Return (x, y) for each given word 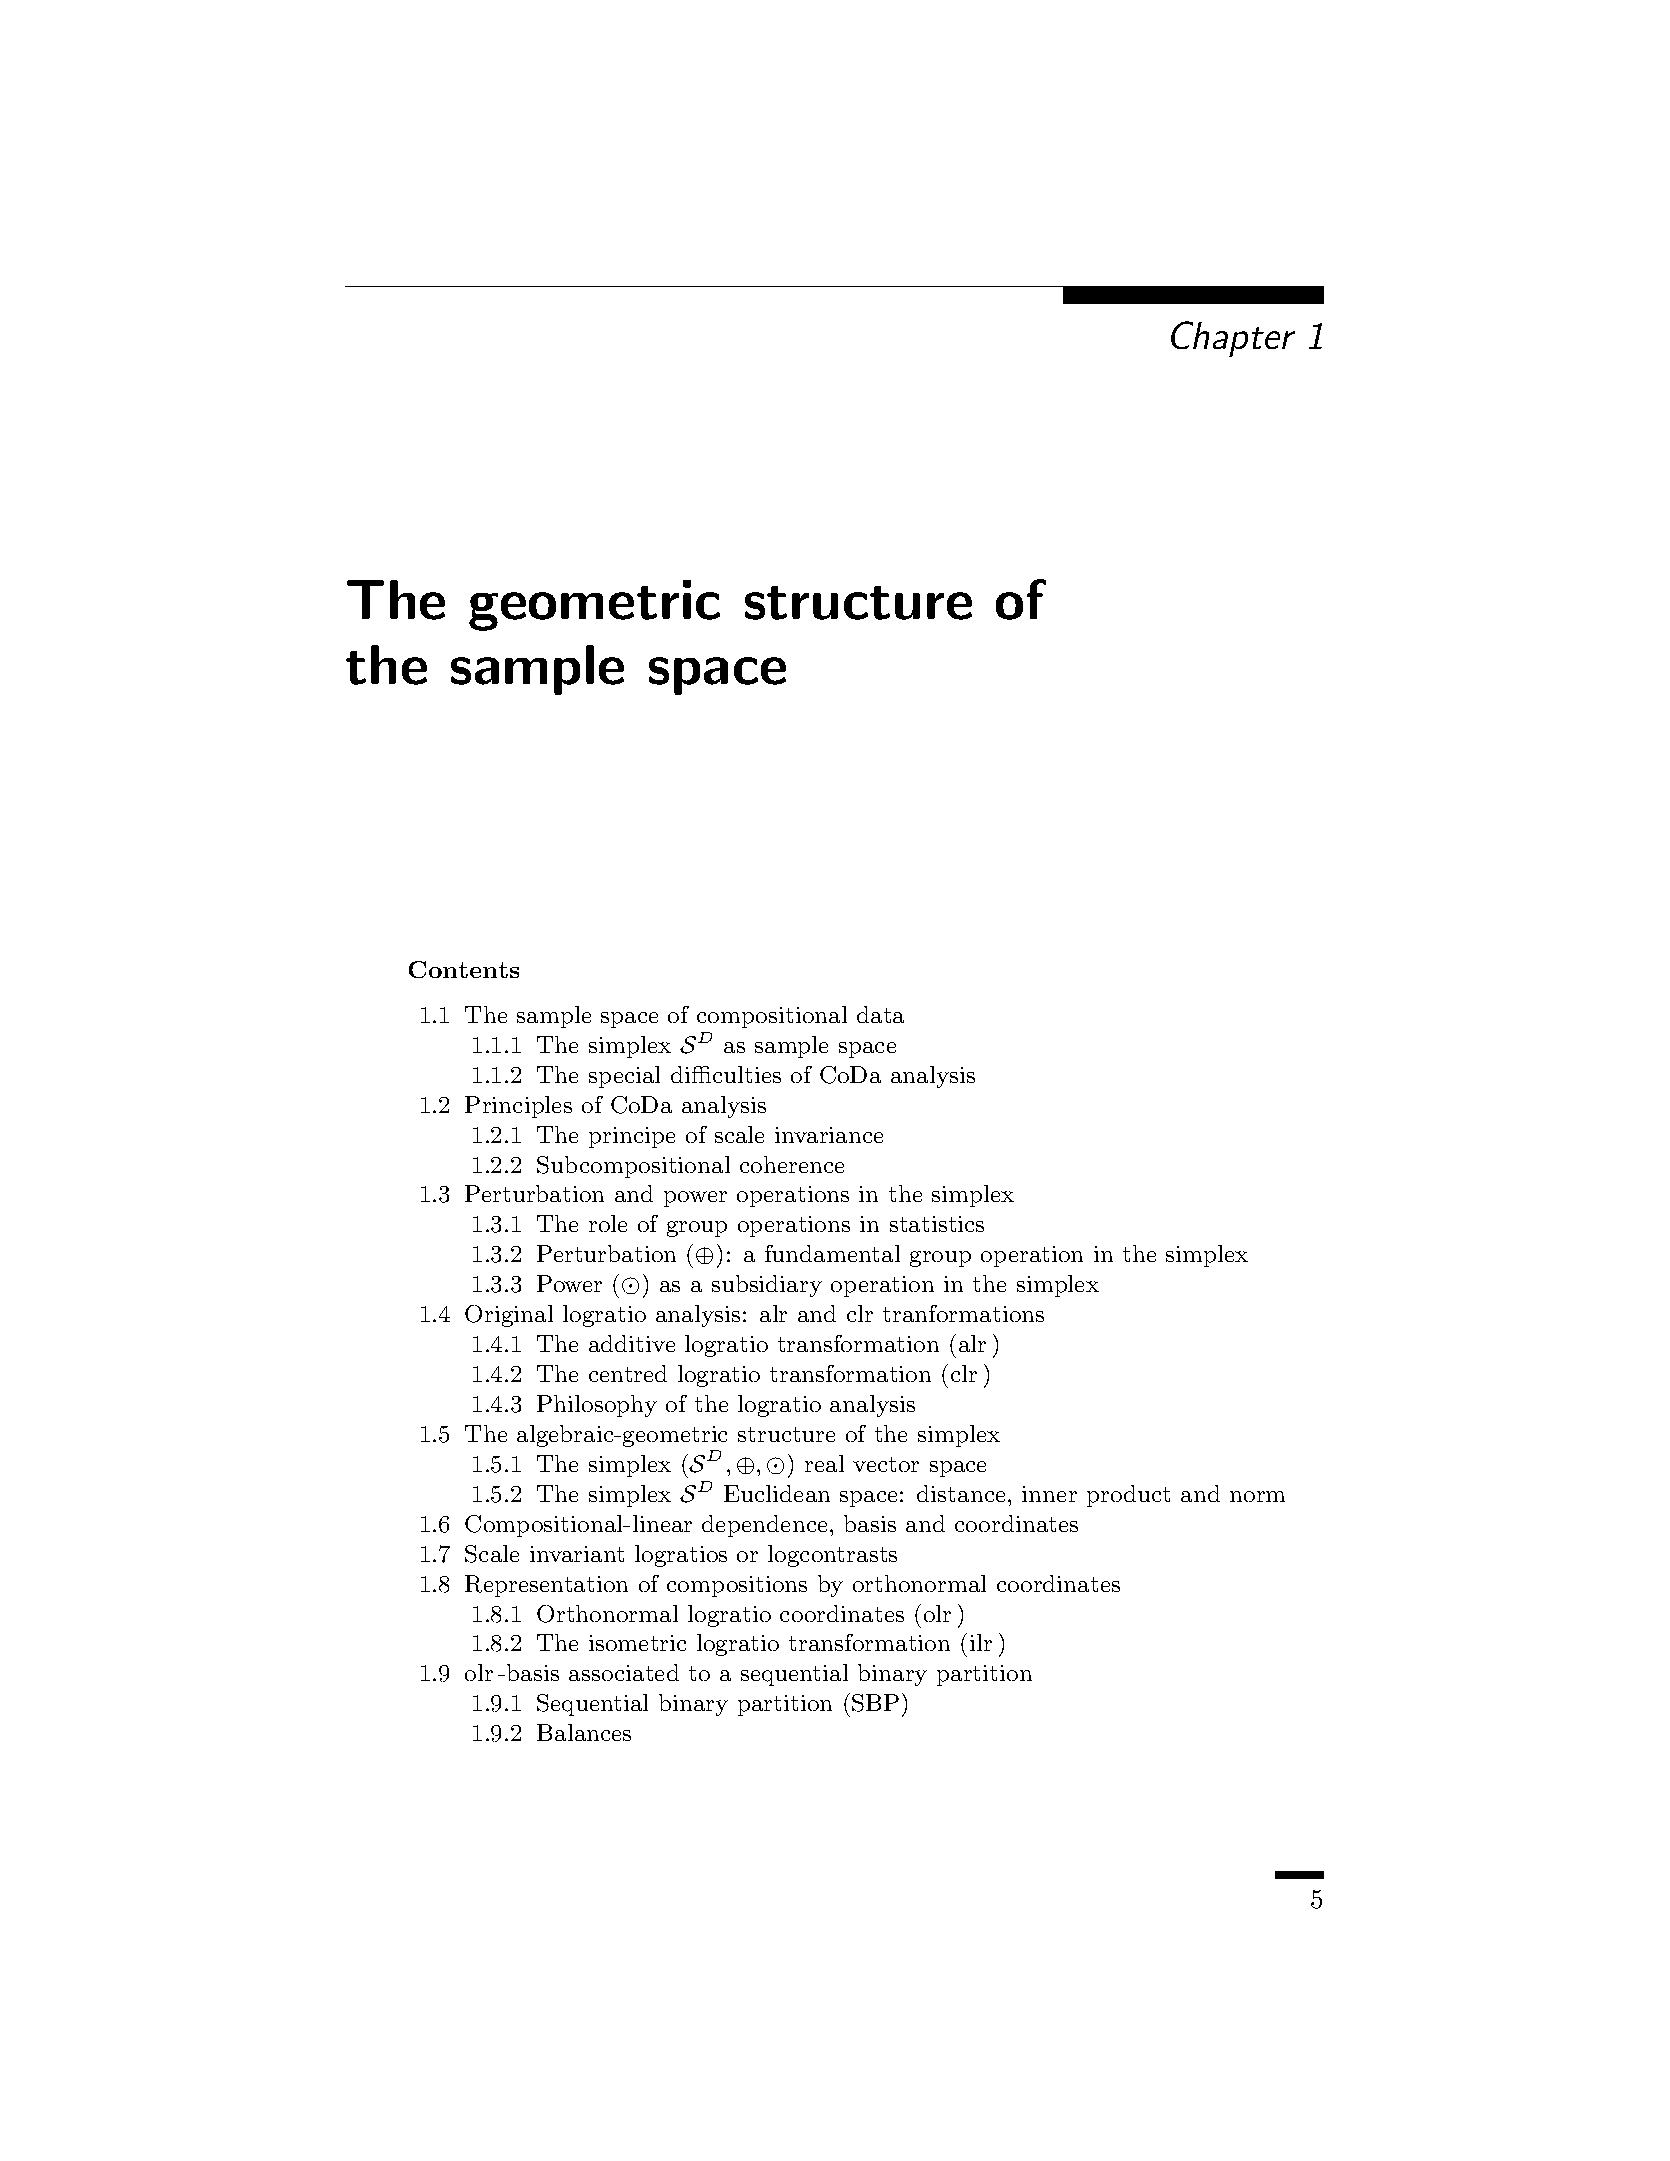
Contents (464, 969)
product (1128, 1496)
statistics (937, 1224)
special (624, 1077)
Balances (584, 1732)
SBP (875, 1703)
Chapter (1233, 339)
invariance (829, 1135)
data (880, 1014)
